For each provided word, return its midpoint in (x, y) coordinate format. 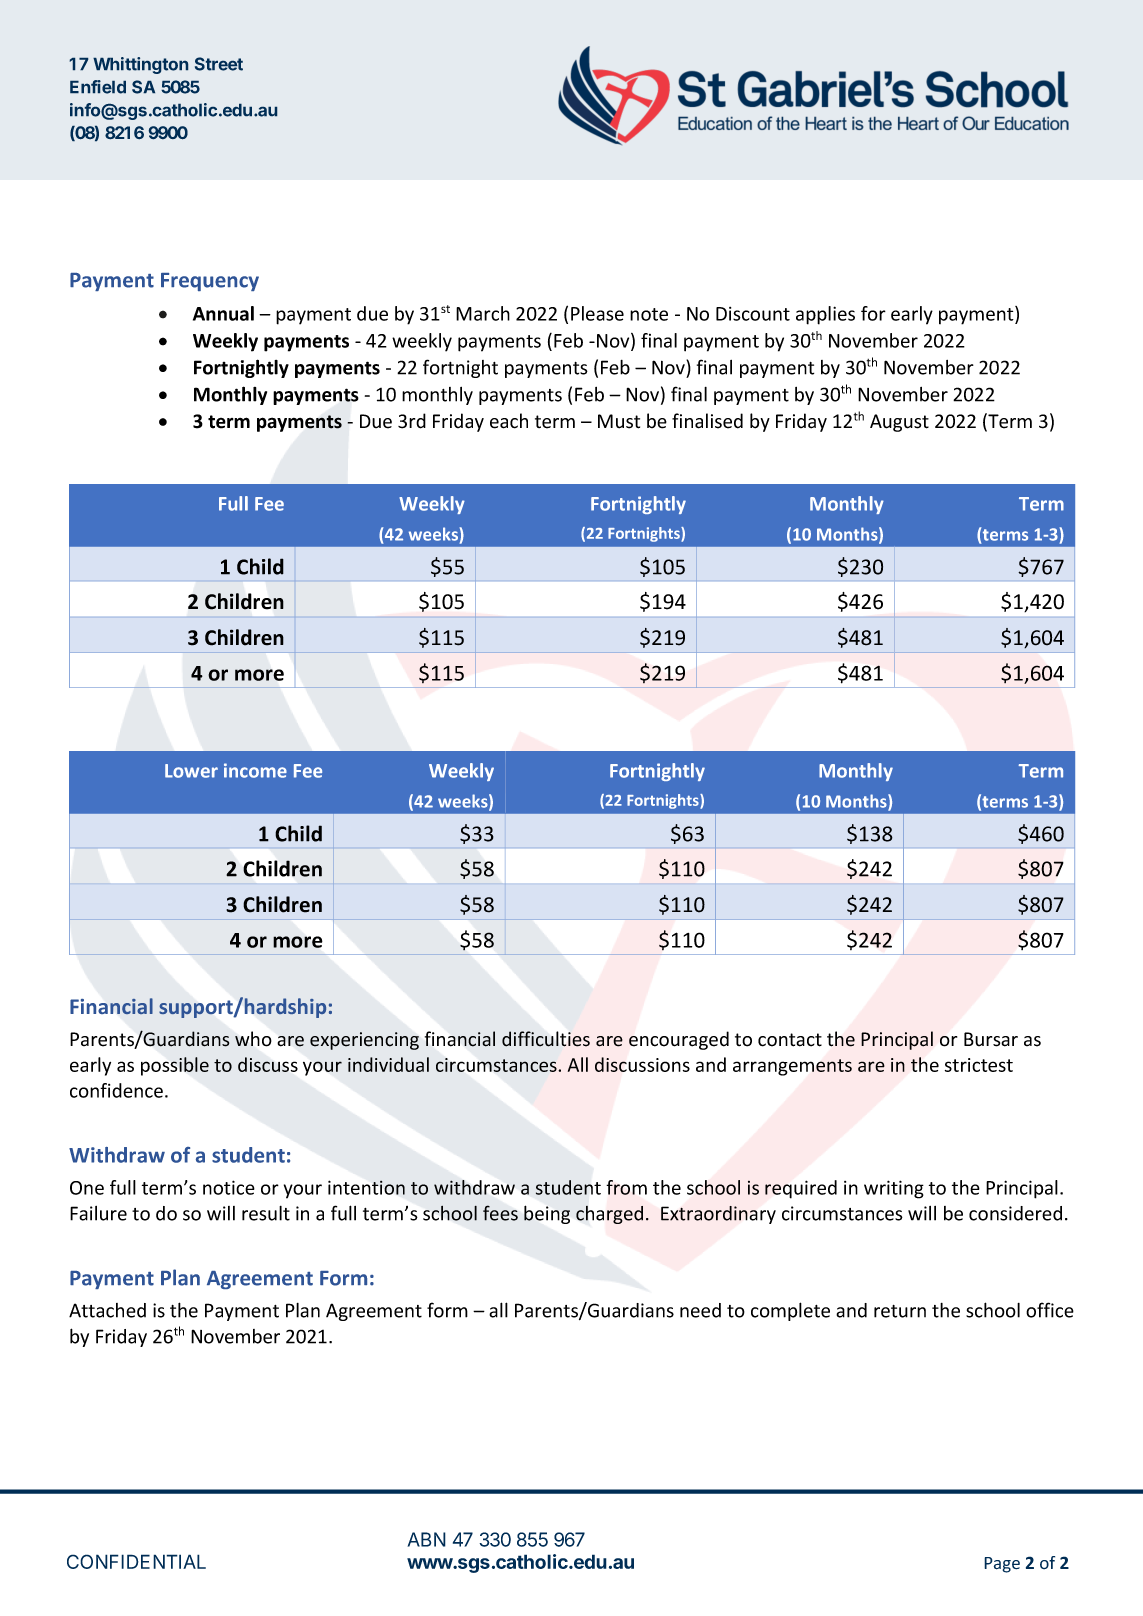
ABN (426, 1539)
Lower (191, 771)
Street (219, 64)
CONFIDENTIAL (136, 1561)
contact (790, 1040)
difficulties (546, 1039)
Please (597, 313)
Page (1002, 1565)
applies (825, 315)
